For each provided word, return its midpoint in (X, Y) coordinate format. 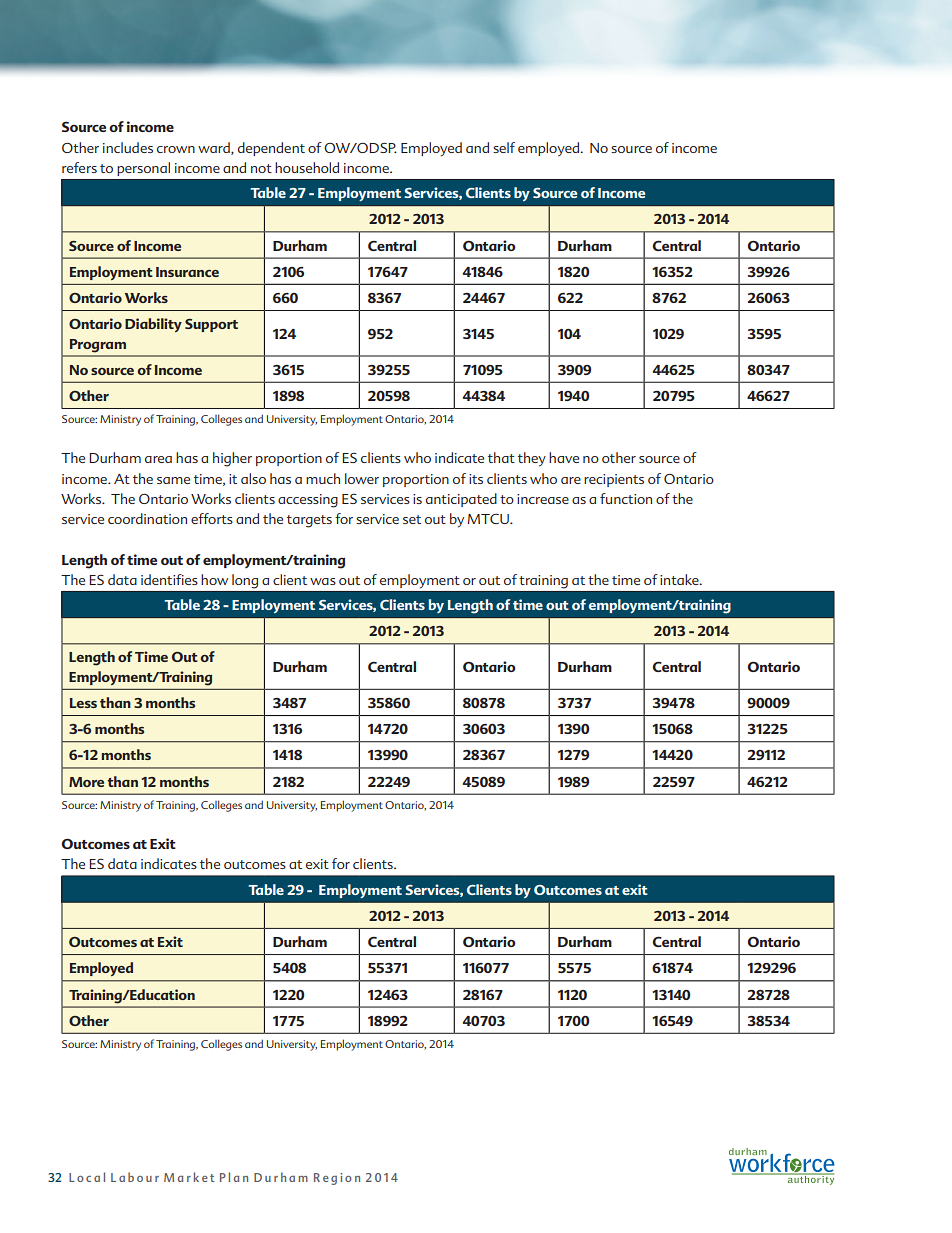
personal (143, 169)
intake (680, 579)
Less (83, 703)
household (307, 167)
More (86, 782)
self (504, 147)
